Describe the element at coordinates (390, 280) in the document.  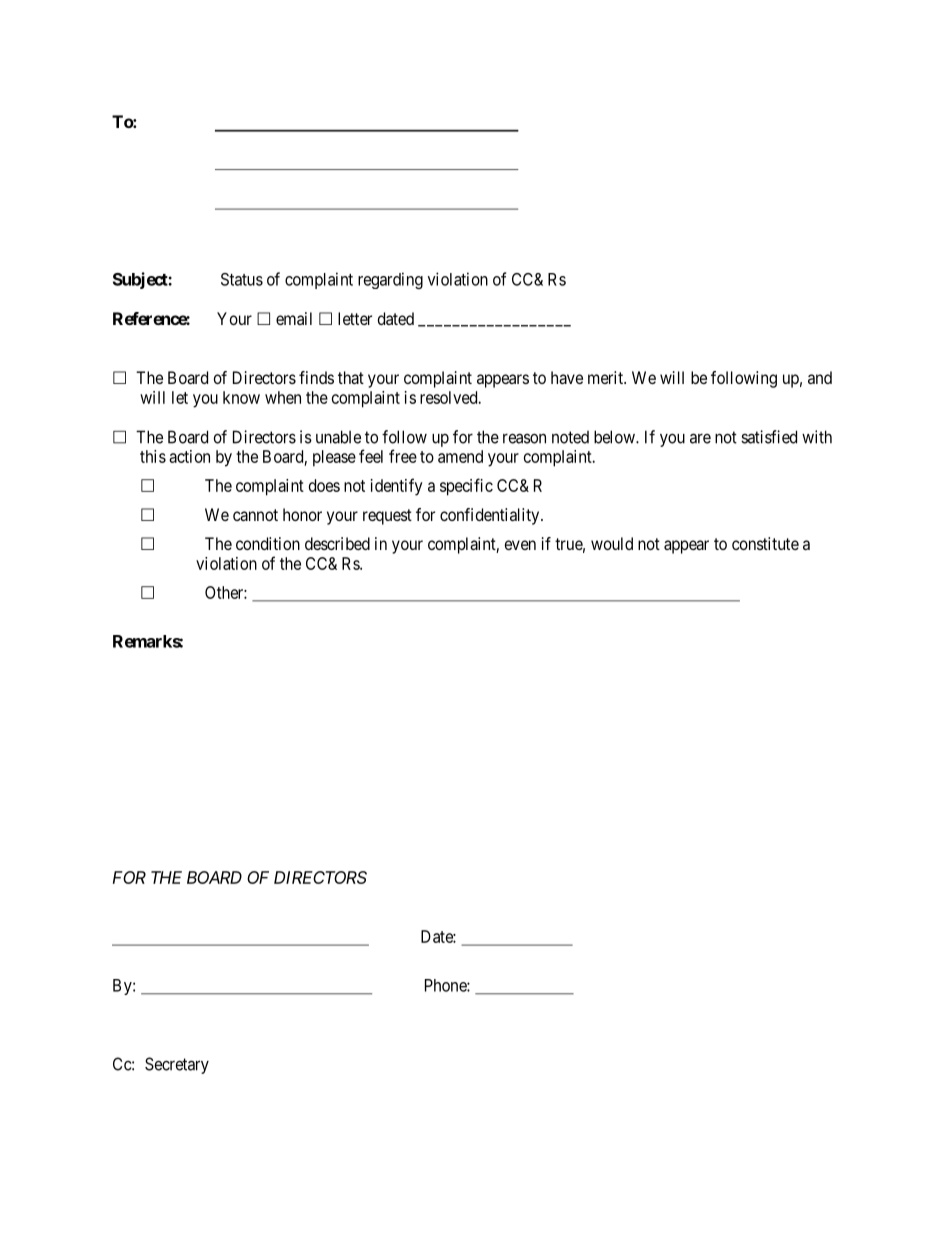
I see `regarding` at that location.
